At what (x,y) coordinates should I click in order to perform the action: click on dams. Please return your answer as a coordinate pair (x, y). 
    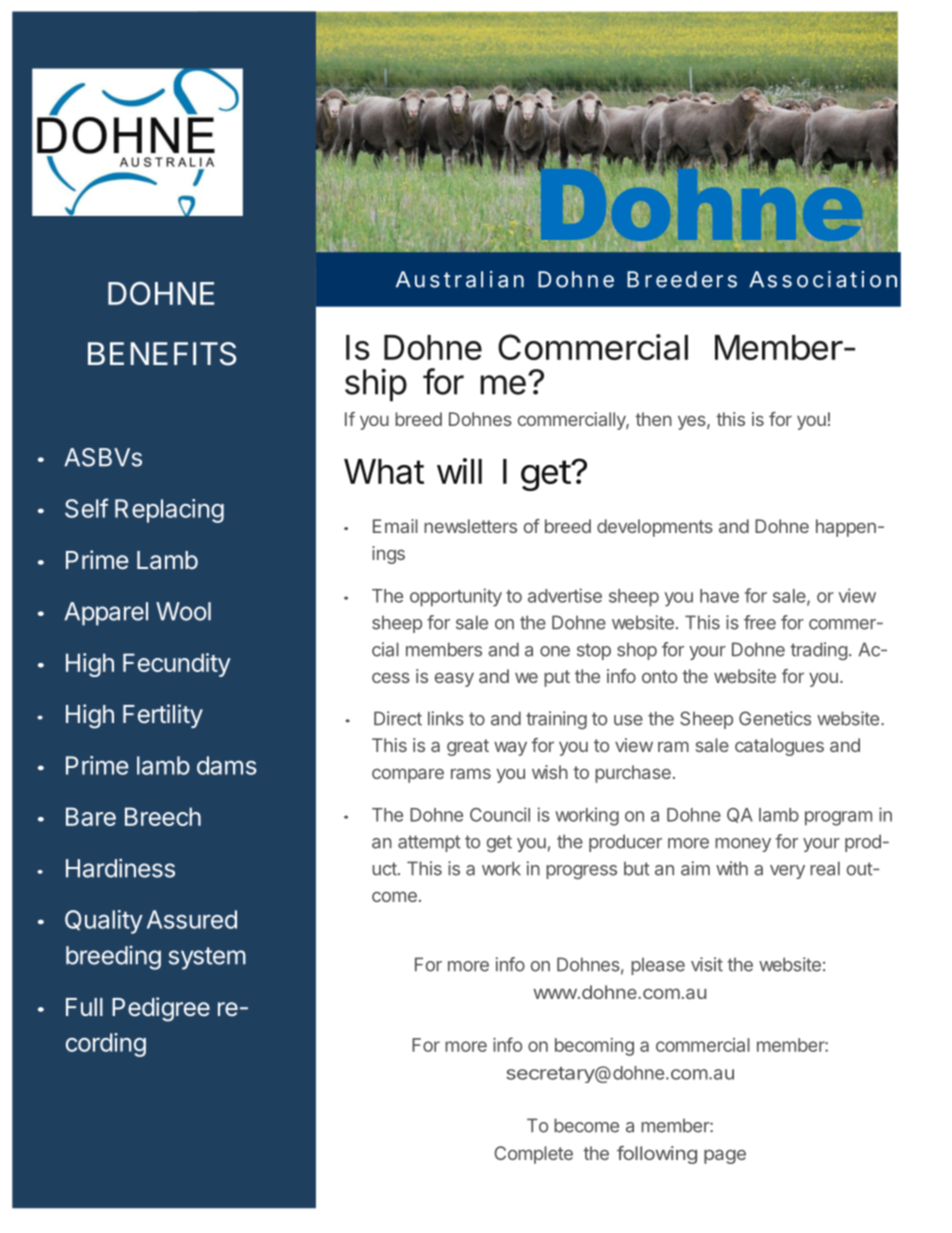
    Looking at the image, I should click on (227, 765).
